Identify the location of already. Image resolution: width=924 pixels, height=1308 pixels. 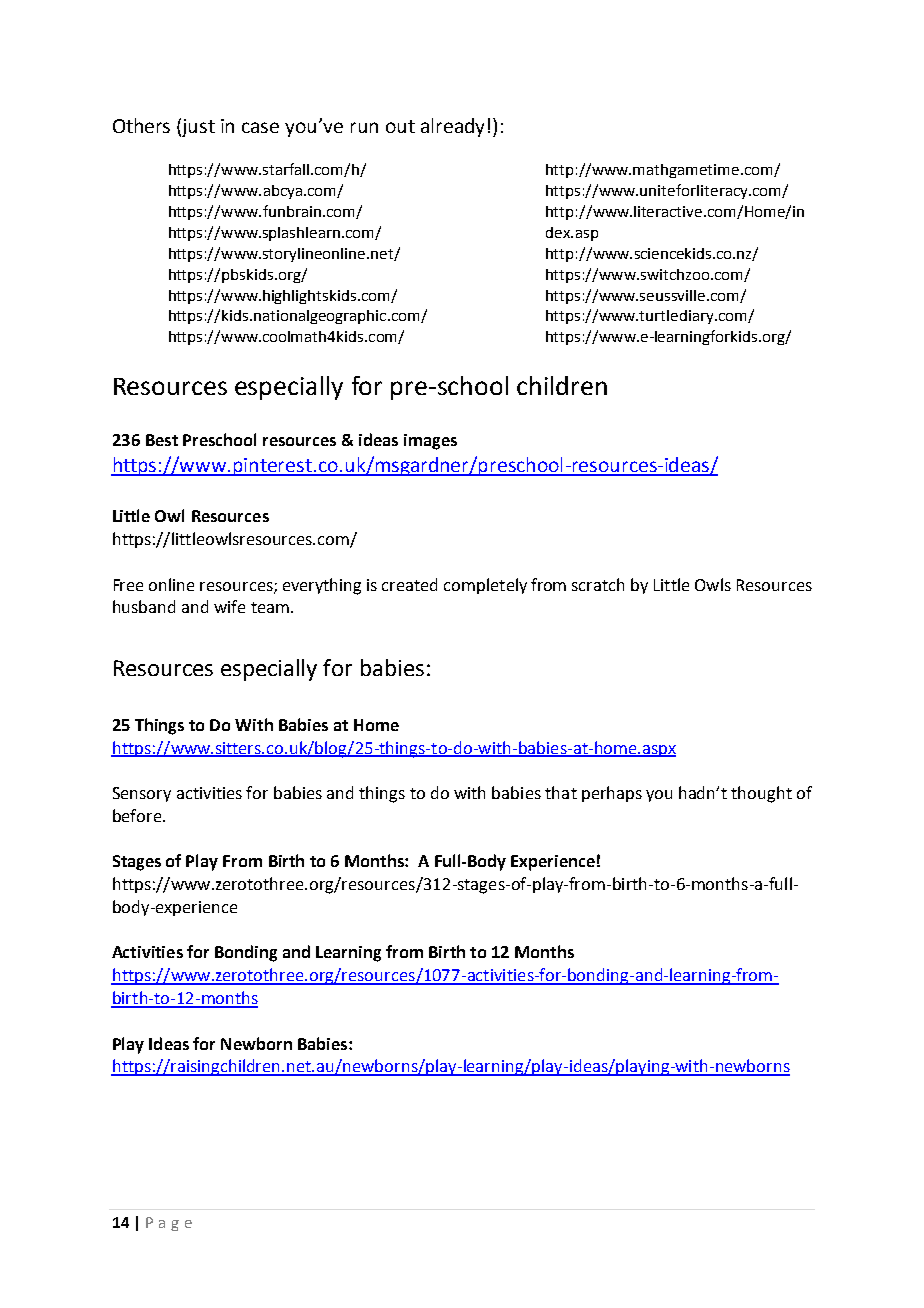
(452, 127).
